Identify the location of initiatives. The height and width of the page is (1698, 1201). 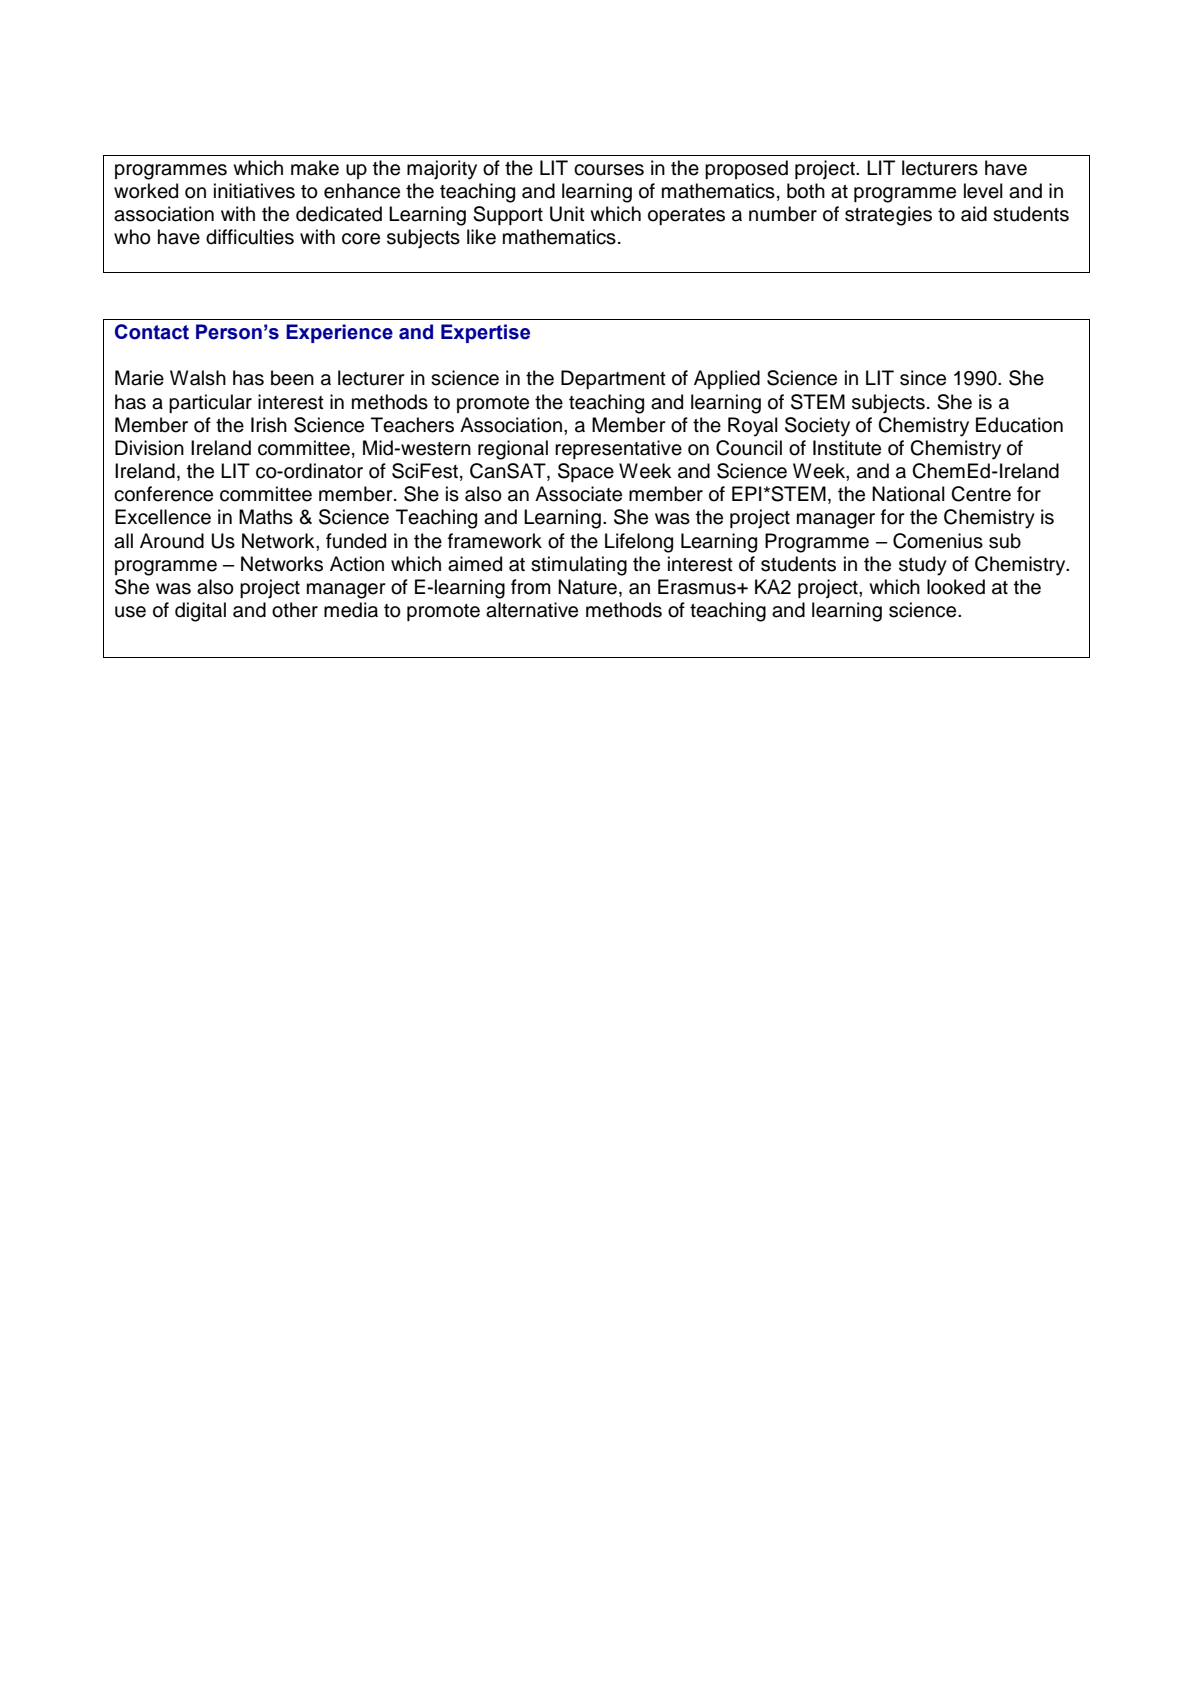
(254, 191).
